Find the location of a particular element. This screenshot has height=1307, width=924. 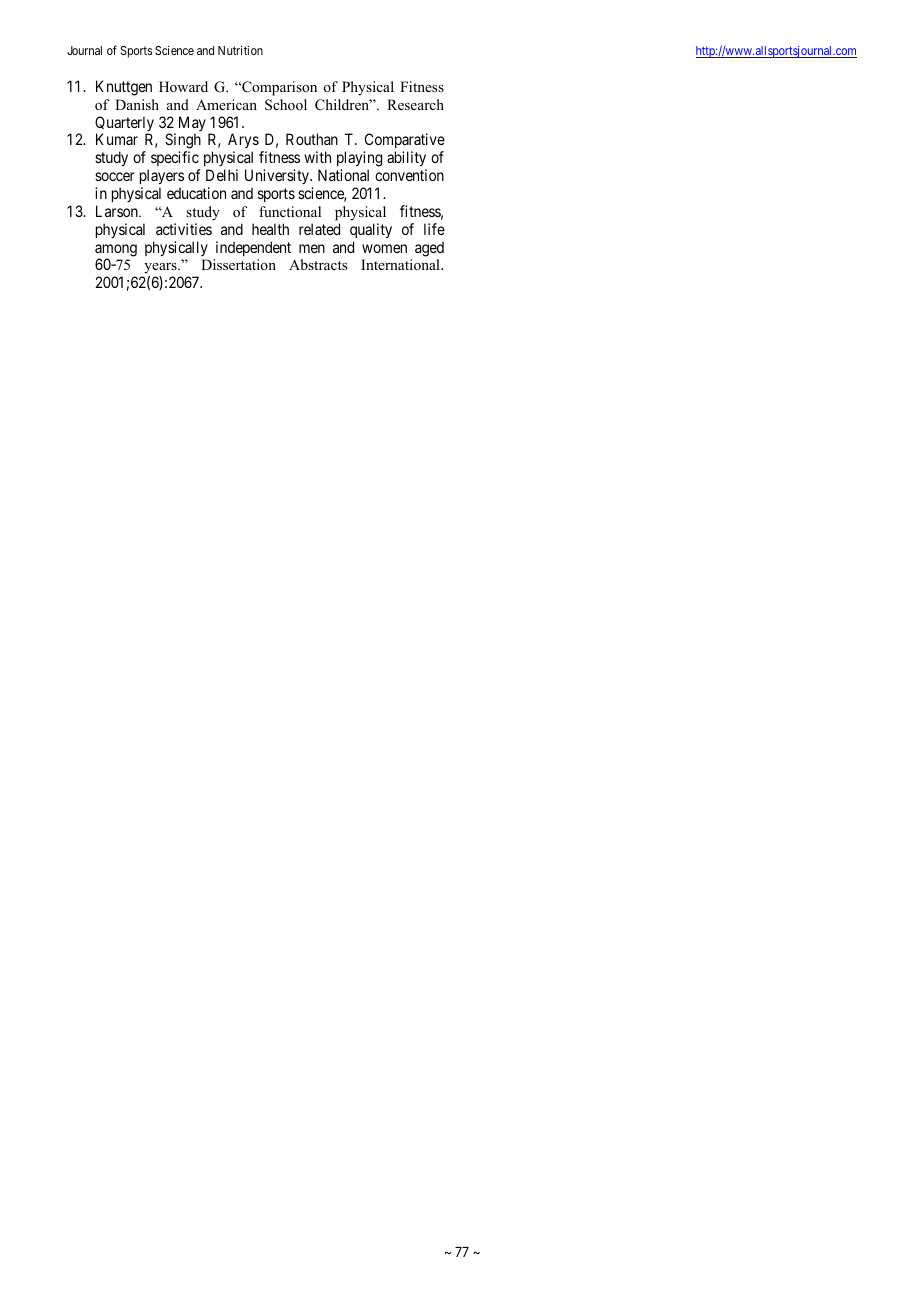

Dissertation is located at coordinates (238, 264).
